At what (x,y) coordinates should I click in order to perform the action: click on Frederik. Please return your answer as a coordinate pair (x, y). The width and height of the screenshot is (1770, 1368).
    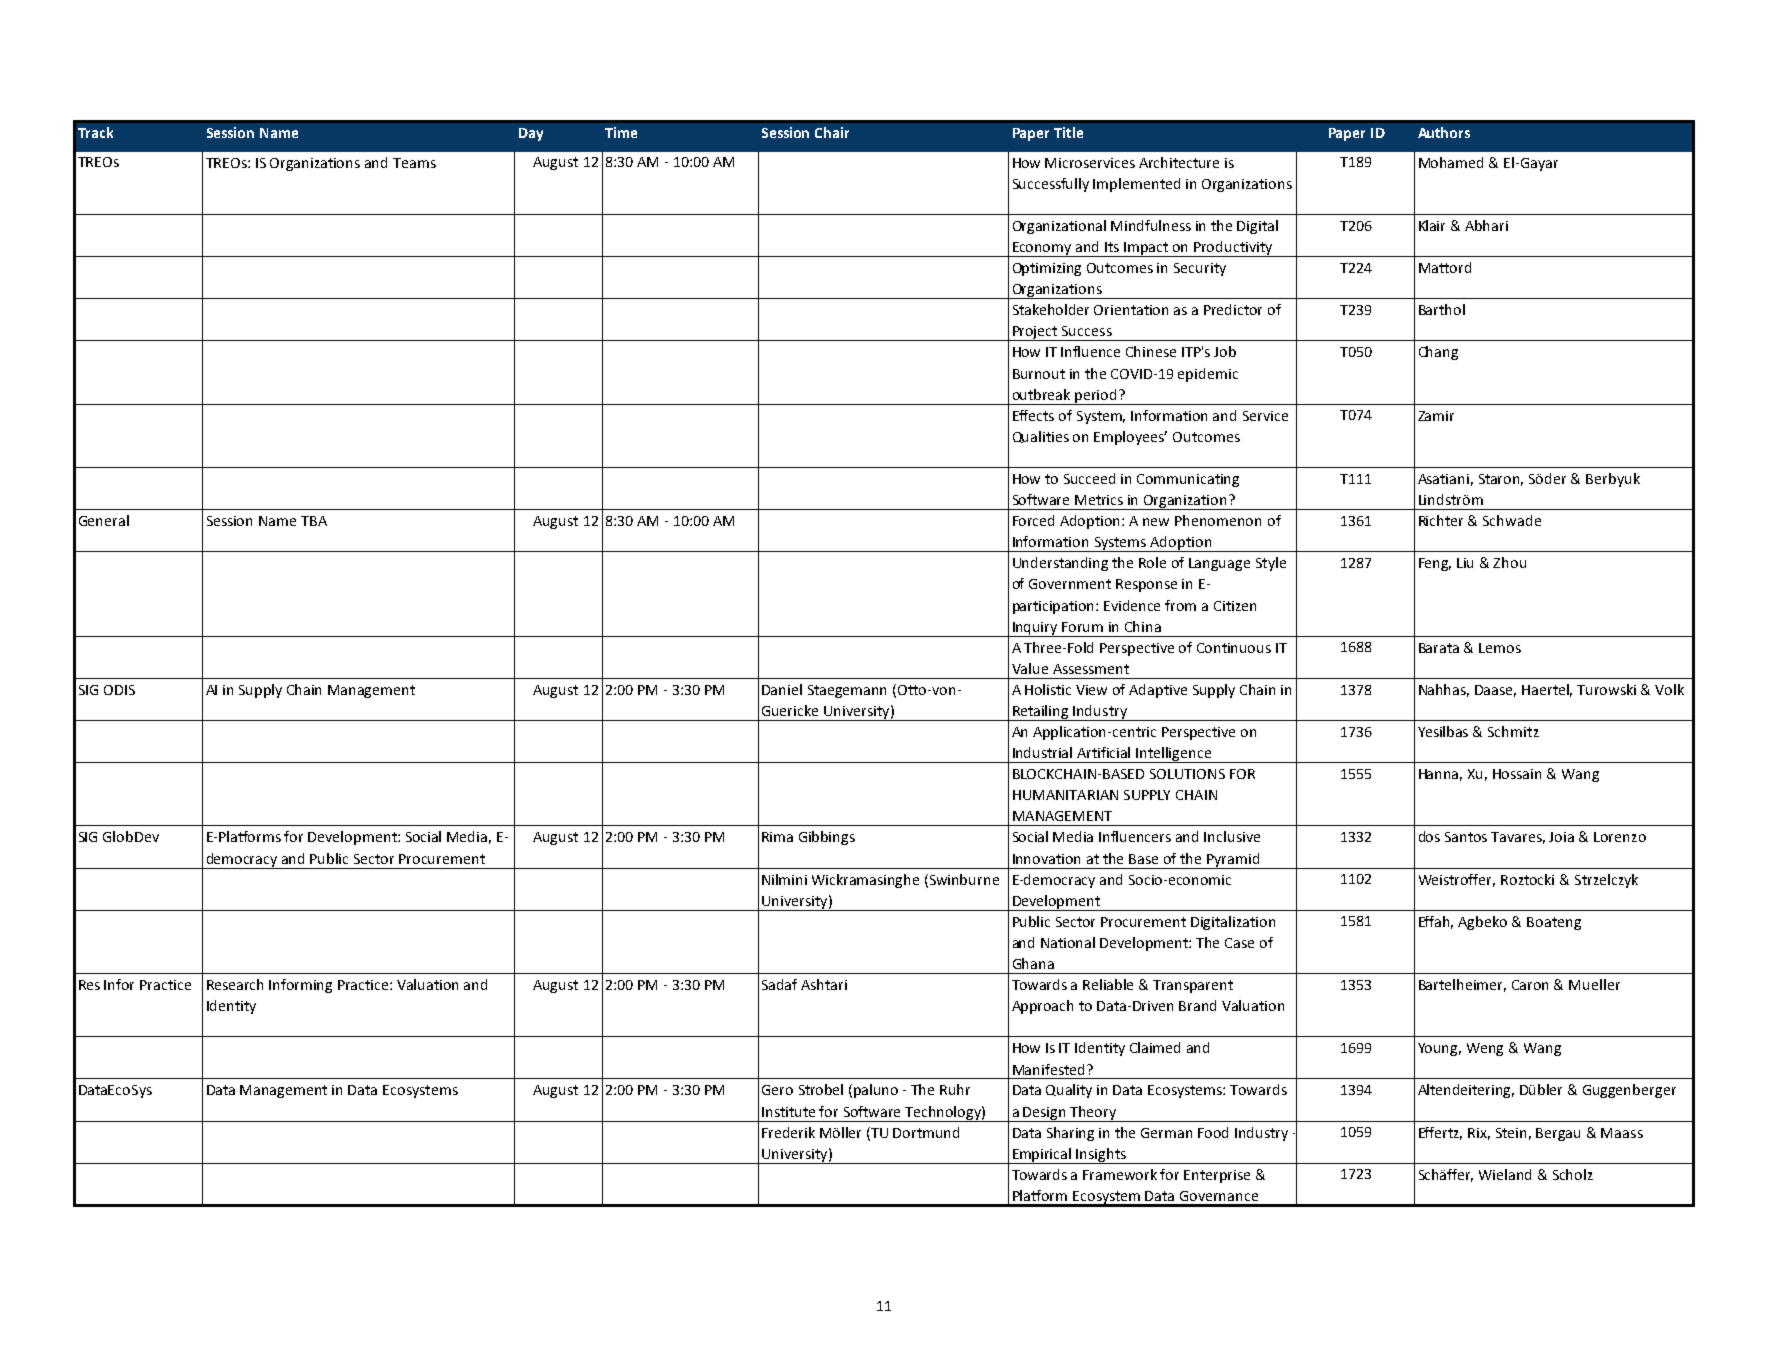
    Looking at the image, I should click on (788, 1132).
